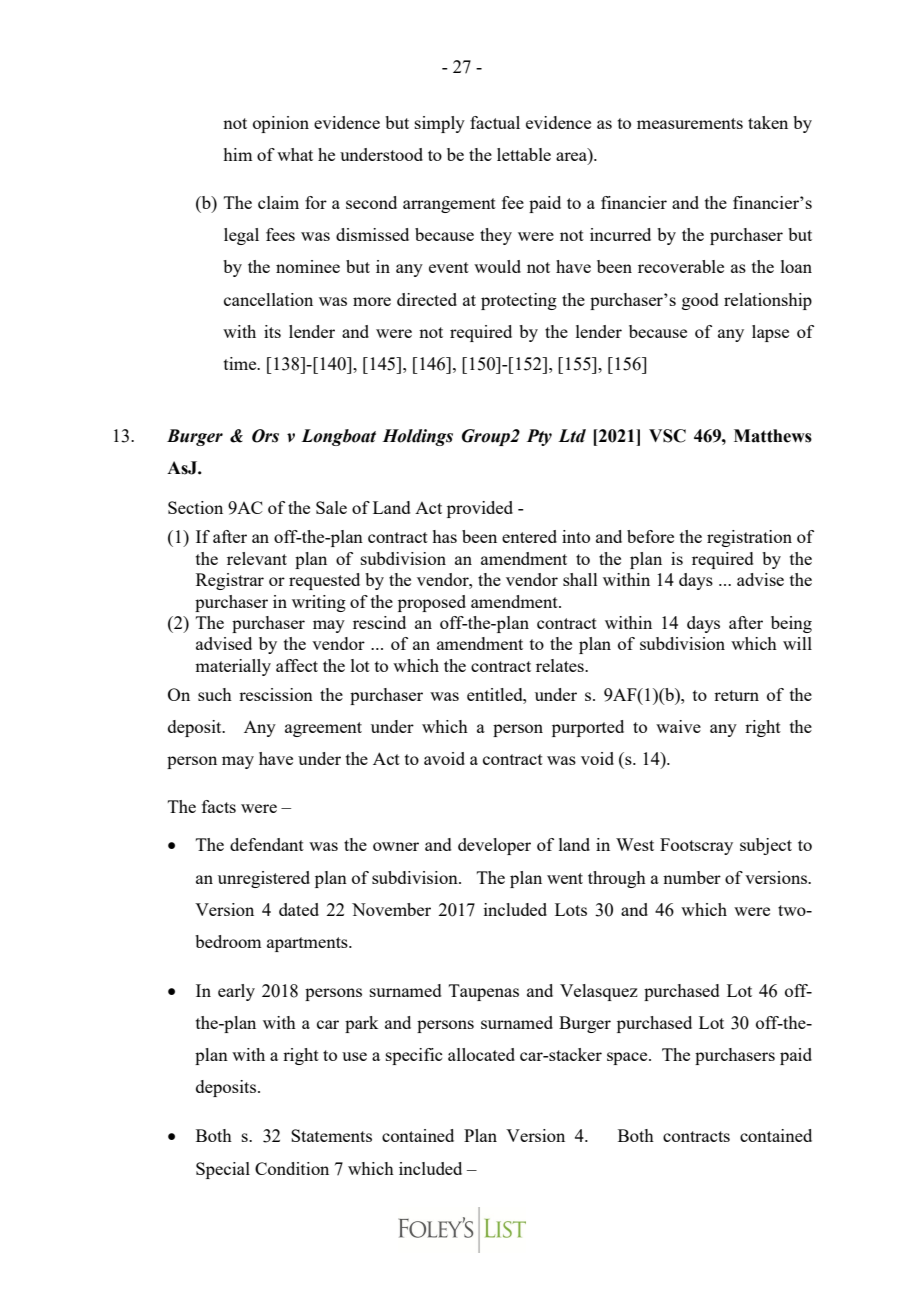 The width and height of the screenshot is (924, 1308). What do you see at coordinates (690, 123) in the screenshot?
I see `measurements` at bounding box center [690, 123].
